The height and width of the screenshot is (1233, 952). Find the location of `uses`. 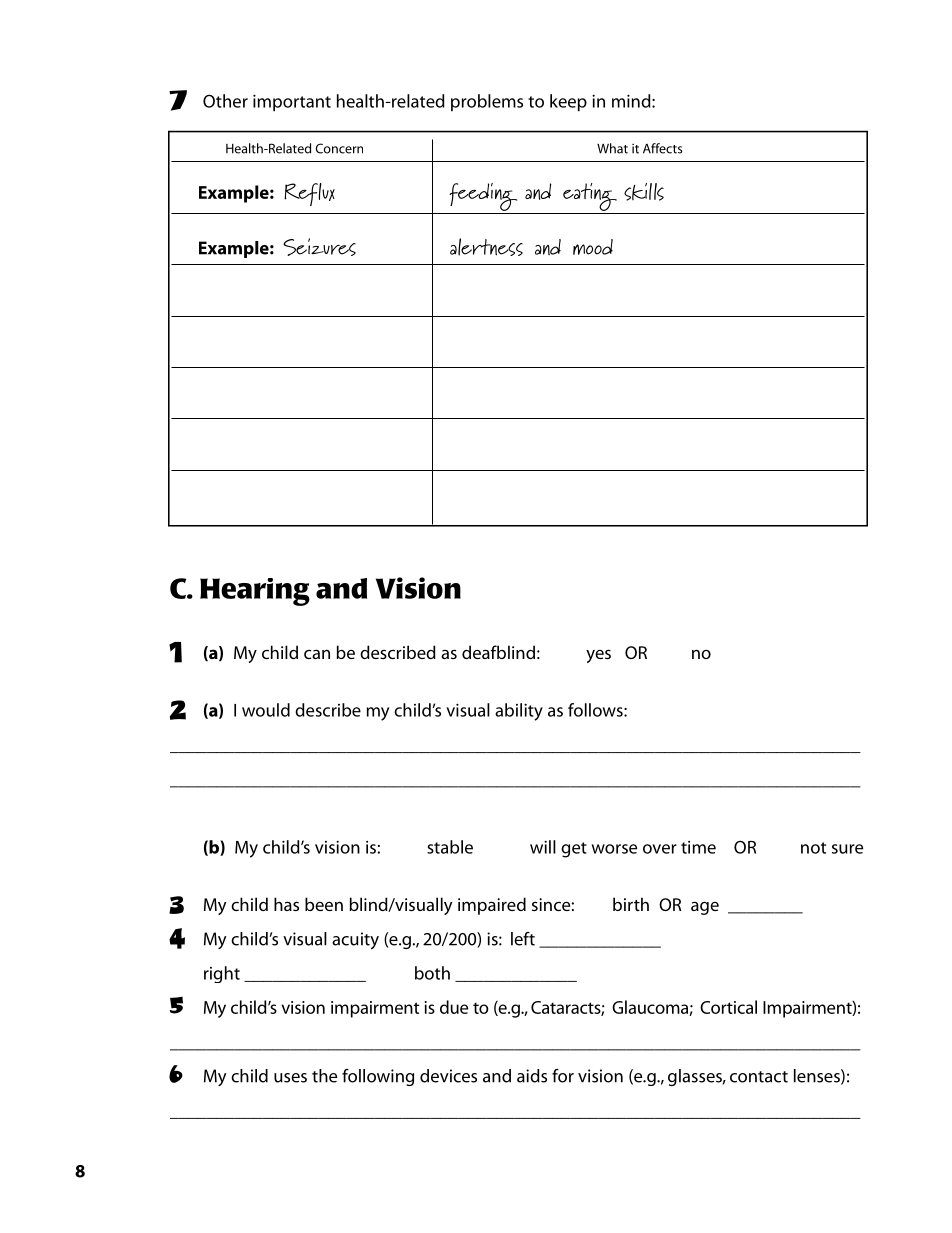

uses is located at coordinates (290, 1078).
